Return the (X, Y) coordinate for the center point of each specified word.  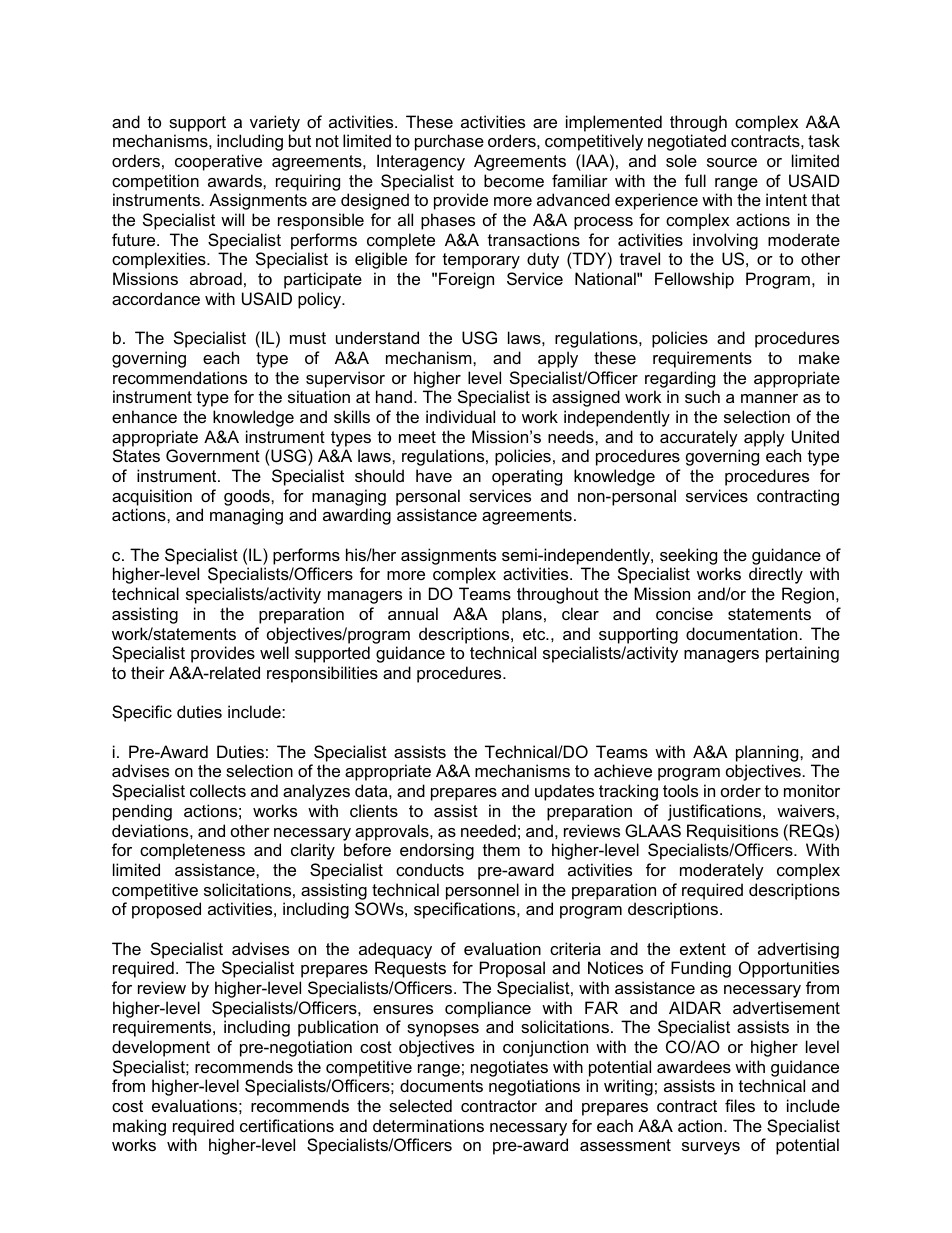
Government (213, 455)
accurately (699, 438)
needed (488, 830)
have (434, 475)
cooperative (218, 162)
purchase (449, 142)
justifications (716, 812)
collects (218, 790)
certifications (287, 1125)
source (732, 162)
